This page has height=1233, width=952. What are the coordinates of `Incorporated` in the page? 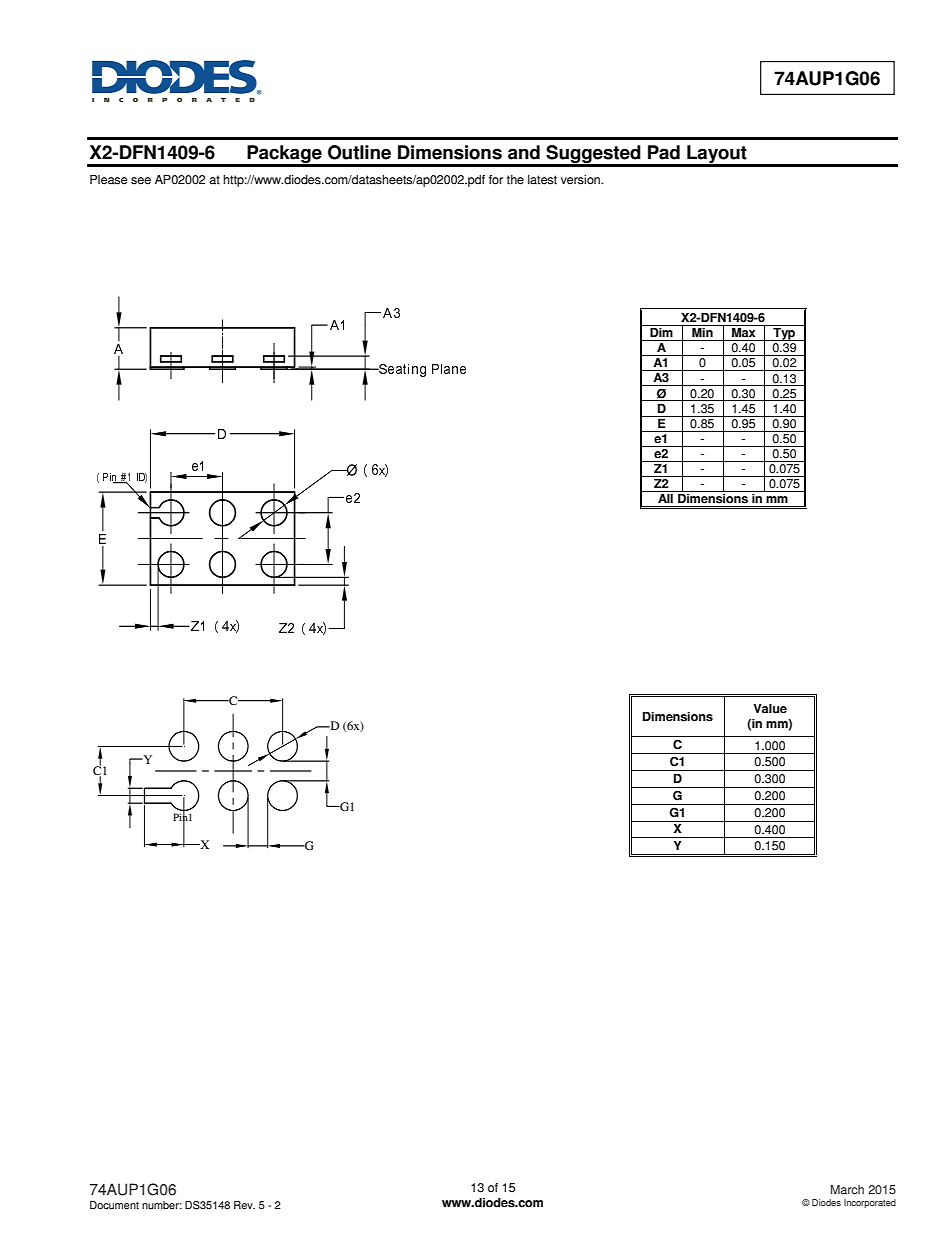 It's located at (870, 1203).
